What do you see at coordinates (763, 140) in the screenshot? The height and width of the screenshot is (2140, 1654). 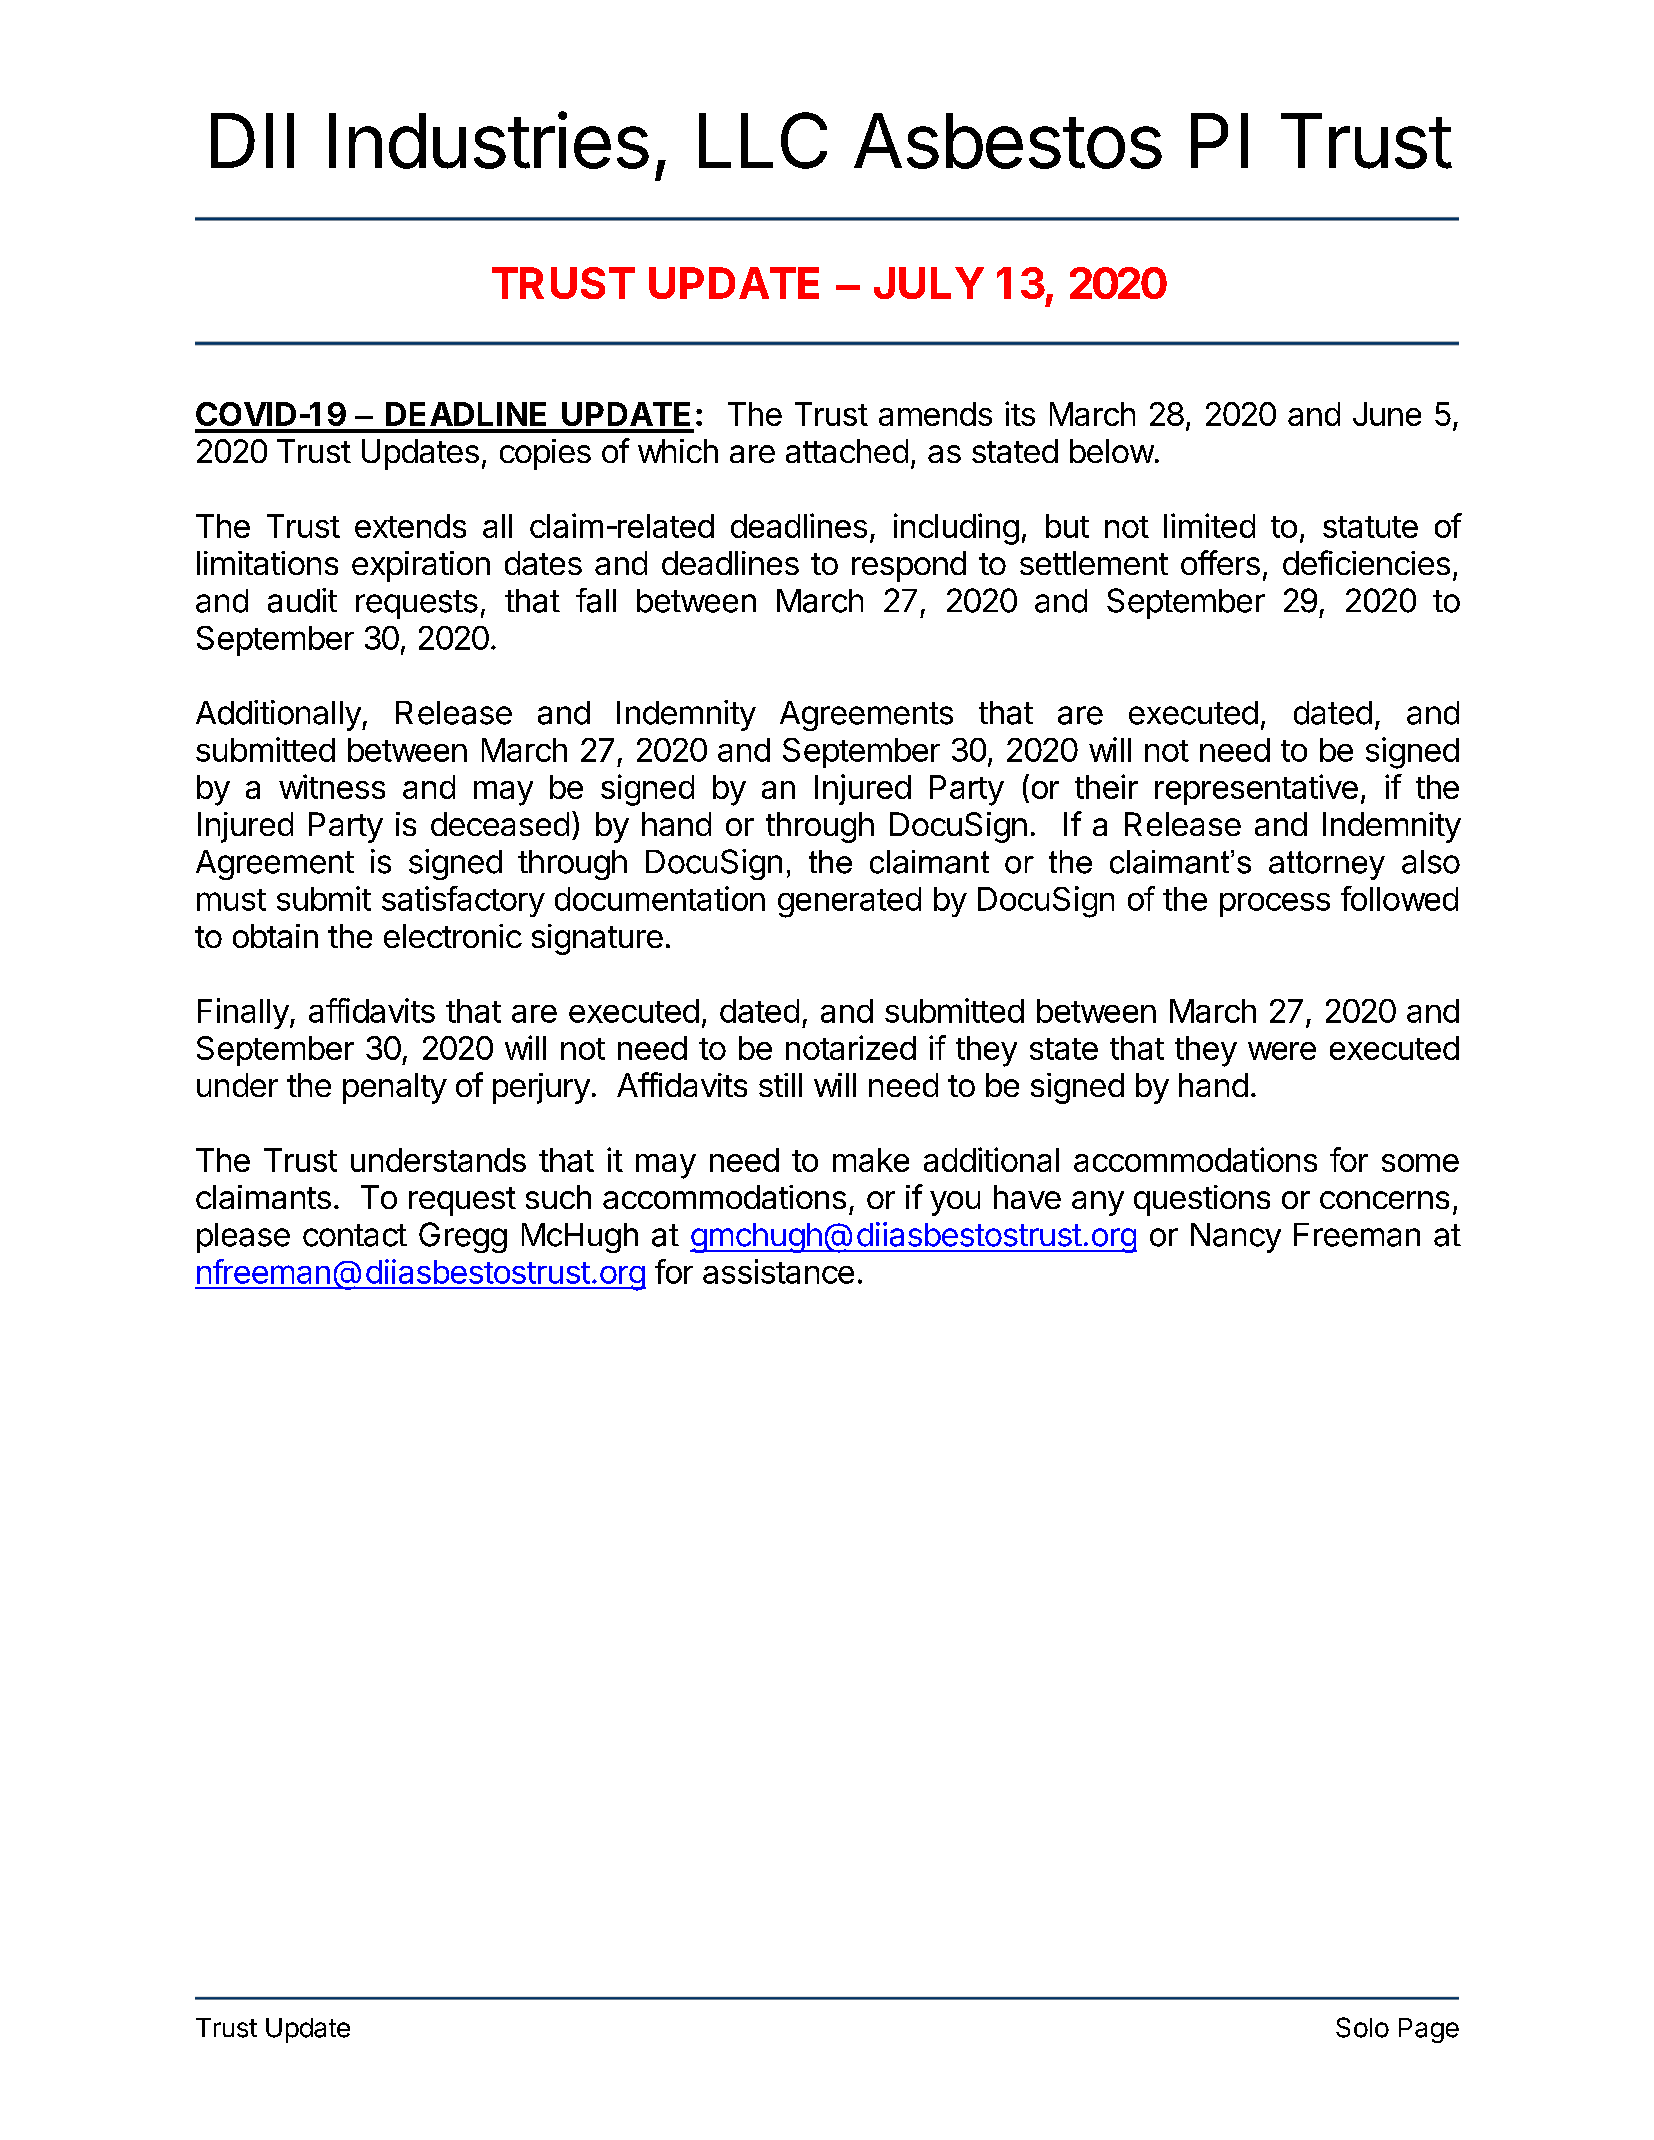 I see `LLC` at bounding box center [763, 140].
